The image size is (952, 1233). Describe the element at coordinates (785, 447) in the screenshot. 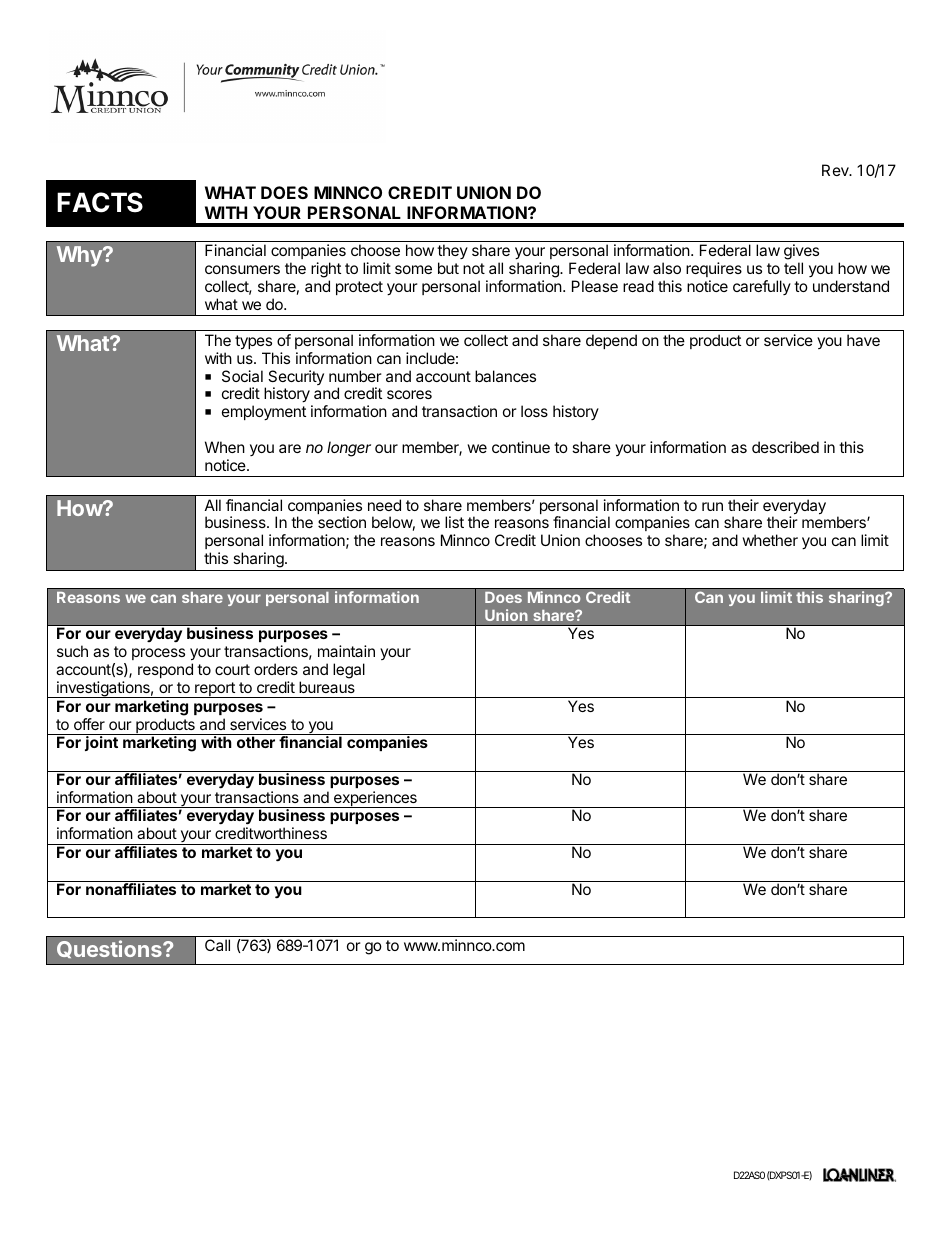

I see `described` at that location.
